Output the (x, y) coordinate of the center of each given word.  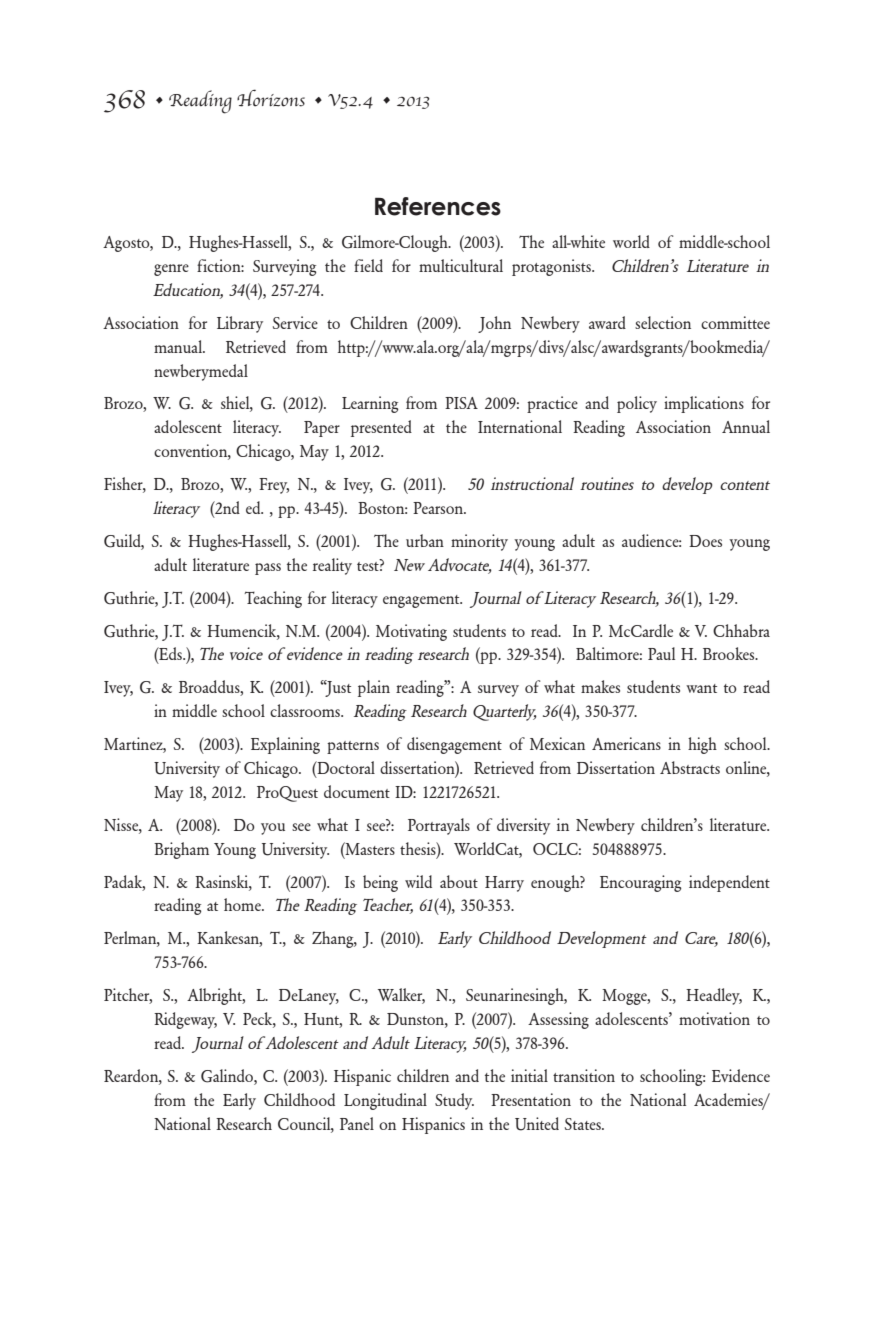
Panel (357, 1123)
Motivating (411, 632)
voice (246, 653)
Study (454, 1101)
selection (663, 322)
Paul (661, 653)
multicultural (461, 265)
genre (171, 270)
